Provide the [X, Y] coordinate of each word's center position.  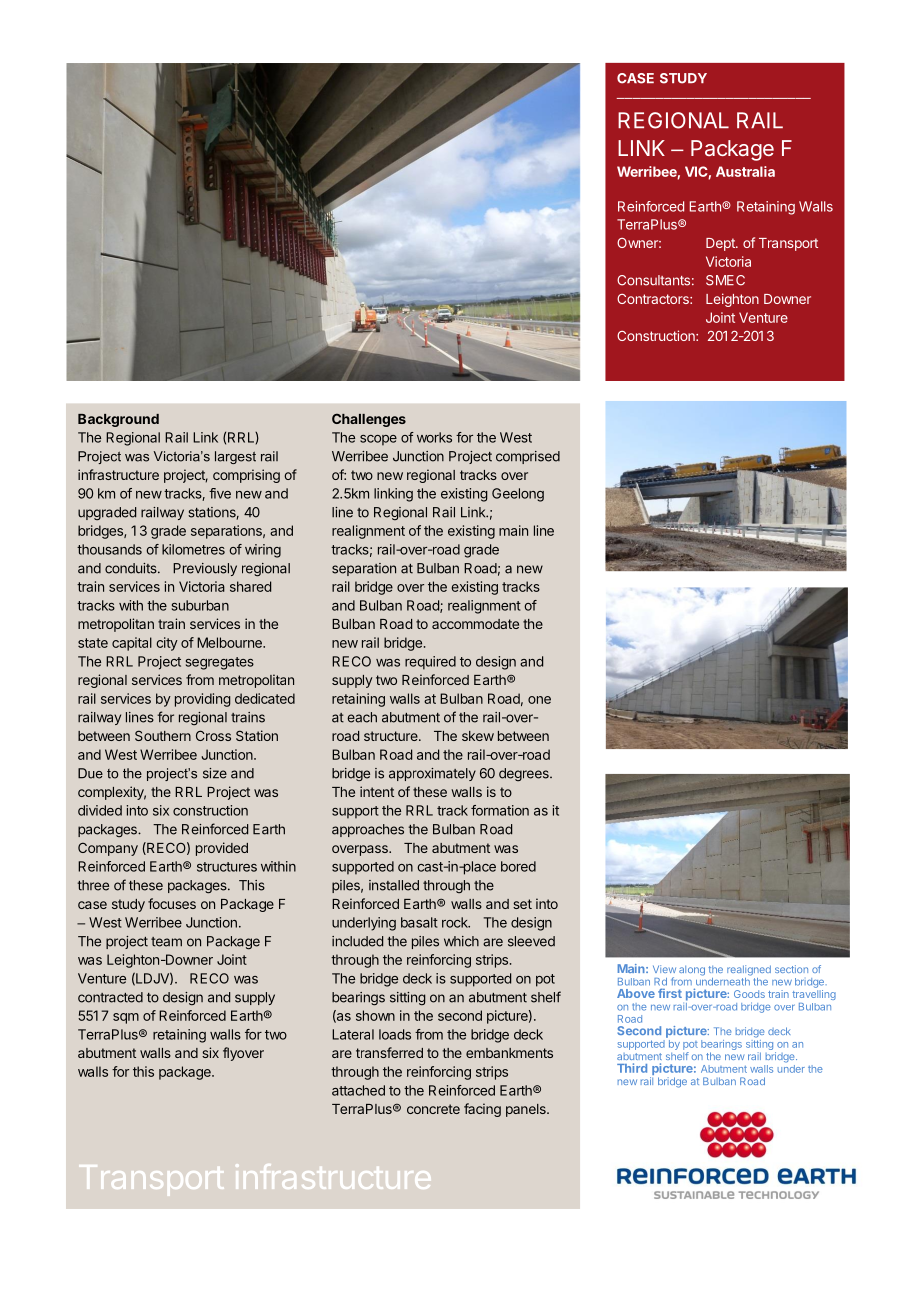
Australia [745, 171]
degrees [525, 774]
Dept [721, 244]
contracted [110, 997]
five [220, 493]
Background [118, 420]
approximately [432, 774]
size [215, 773]
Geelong [518, 495]
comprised [528, 457]
